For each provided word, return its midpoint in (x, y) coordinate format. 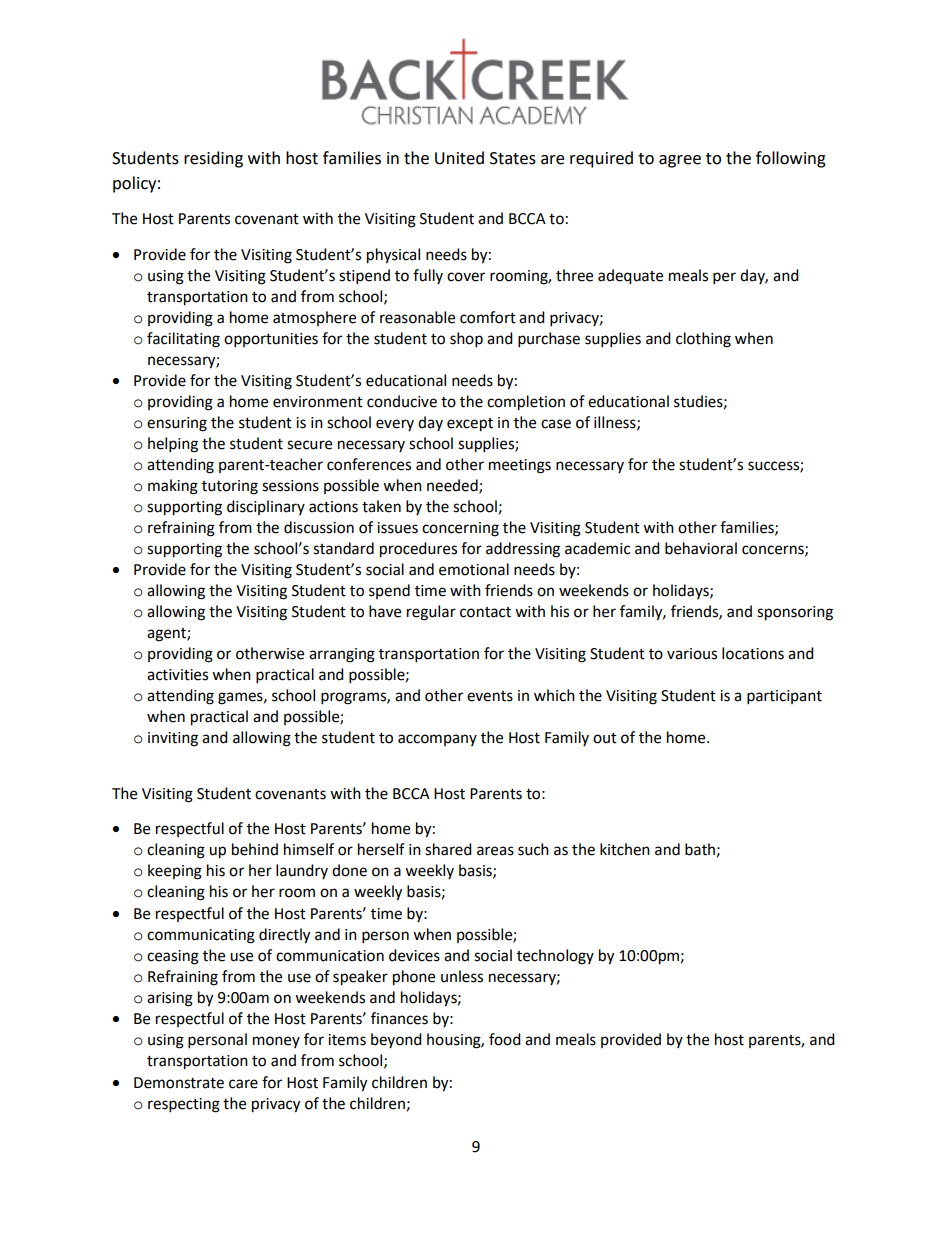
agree (680, 161)
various (692, 654)
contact (485, 612)
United (459, 158)
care (243, 1084)
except (470, 425)
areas (495, 851)
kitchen (625, 849)
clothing (703, 340)
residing (213, 159)
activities (177, 675)
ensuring (177, 424)
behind (255, 849)
